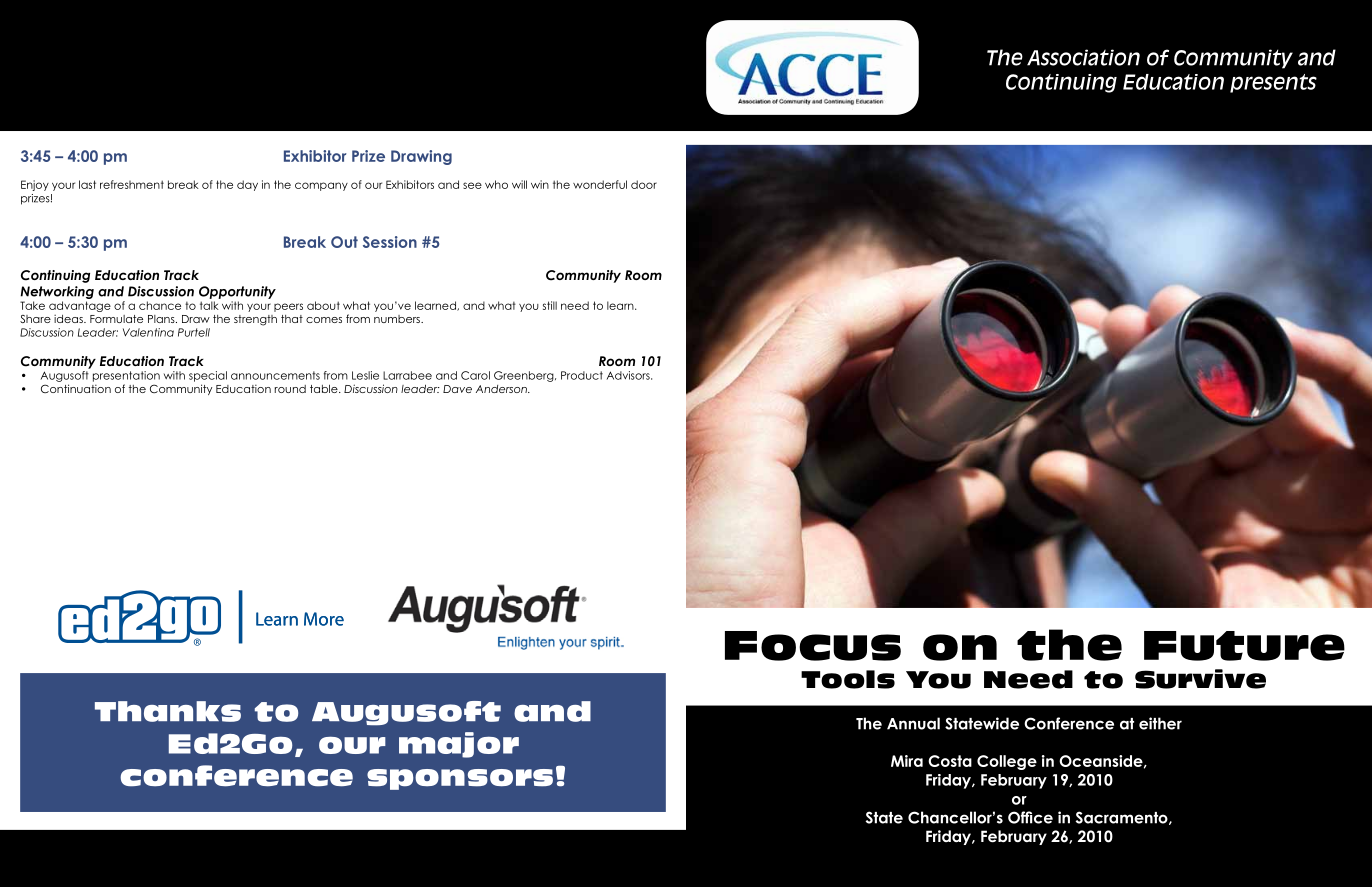 This page has height=887, width=1372. Describe the element at coordinates (525, 376) in the page. I see `Greenberg` at that location.
